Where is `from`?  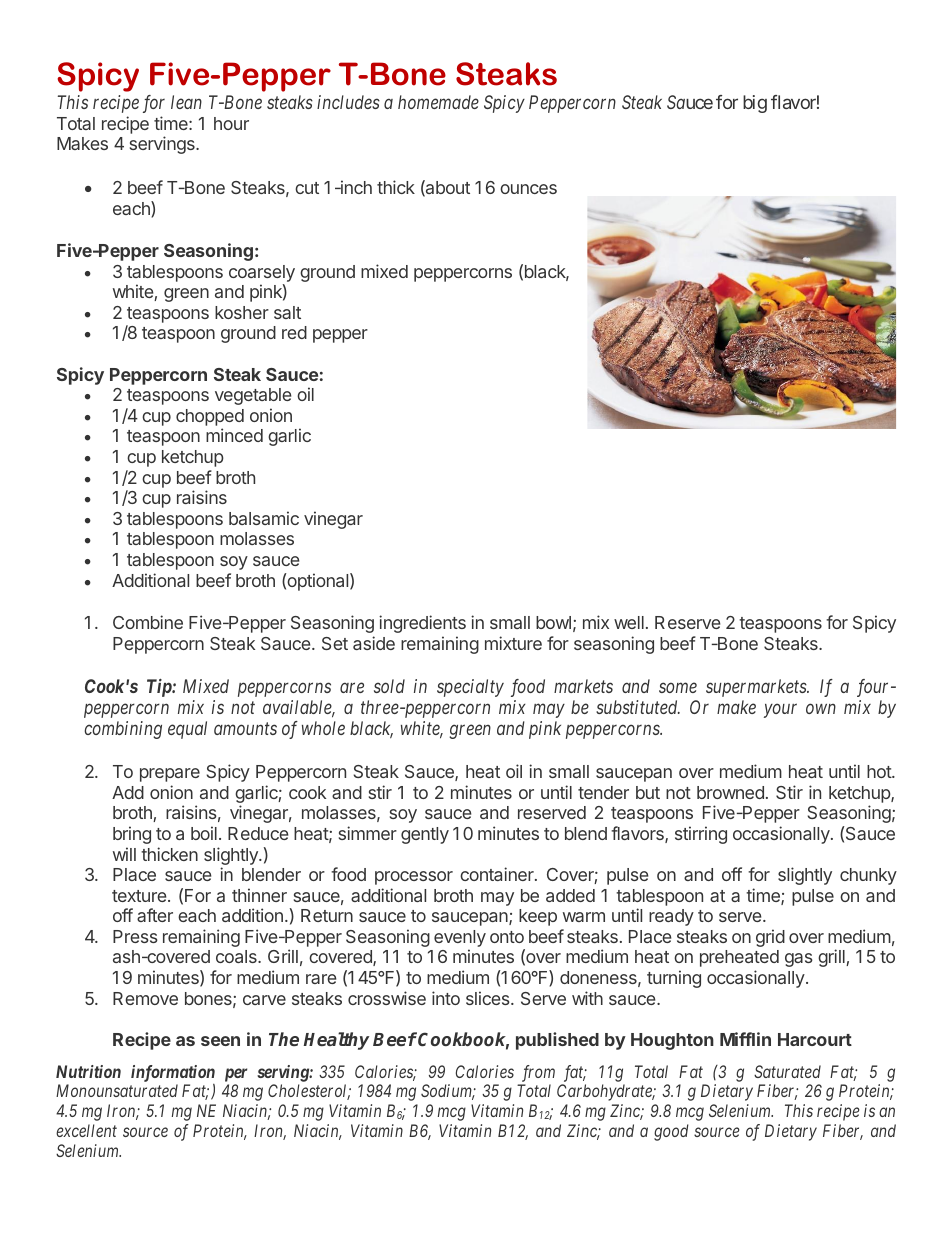 from is located at coordinates (538, 1073).
